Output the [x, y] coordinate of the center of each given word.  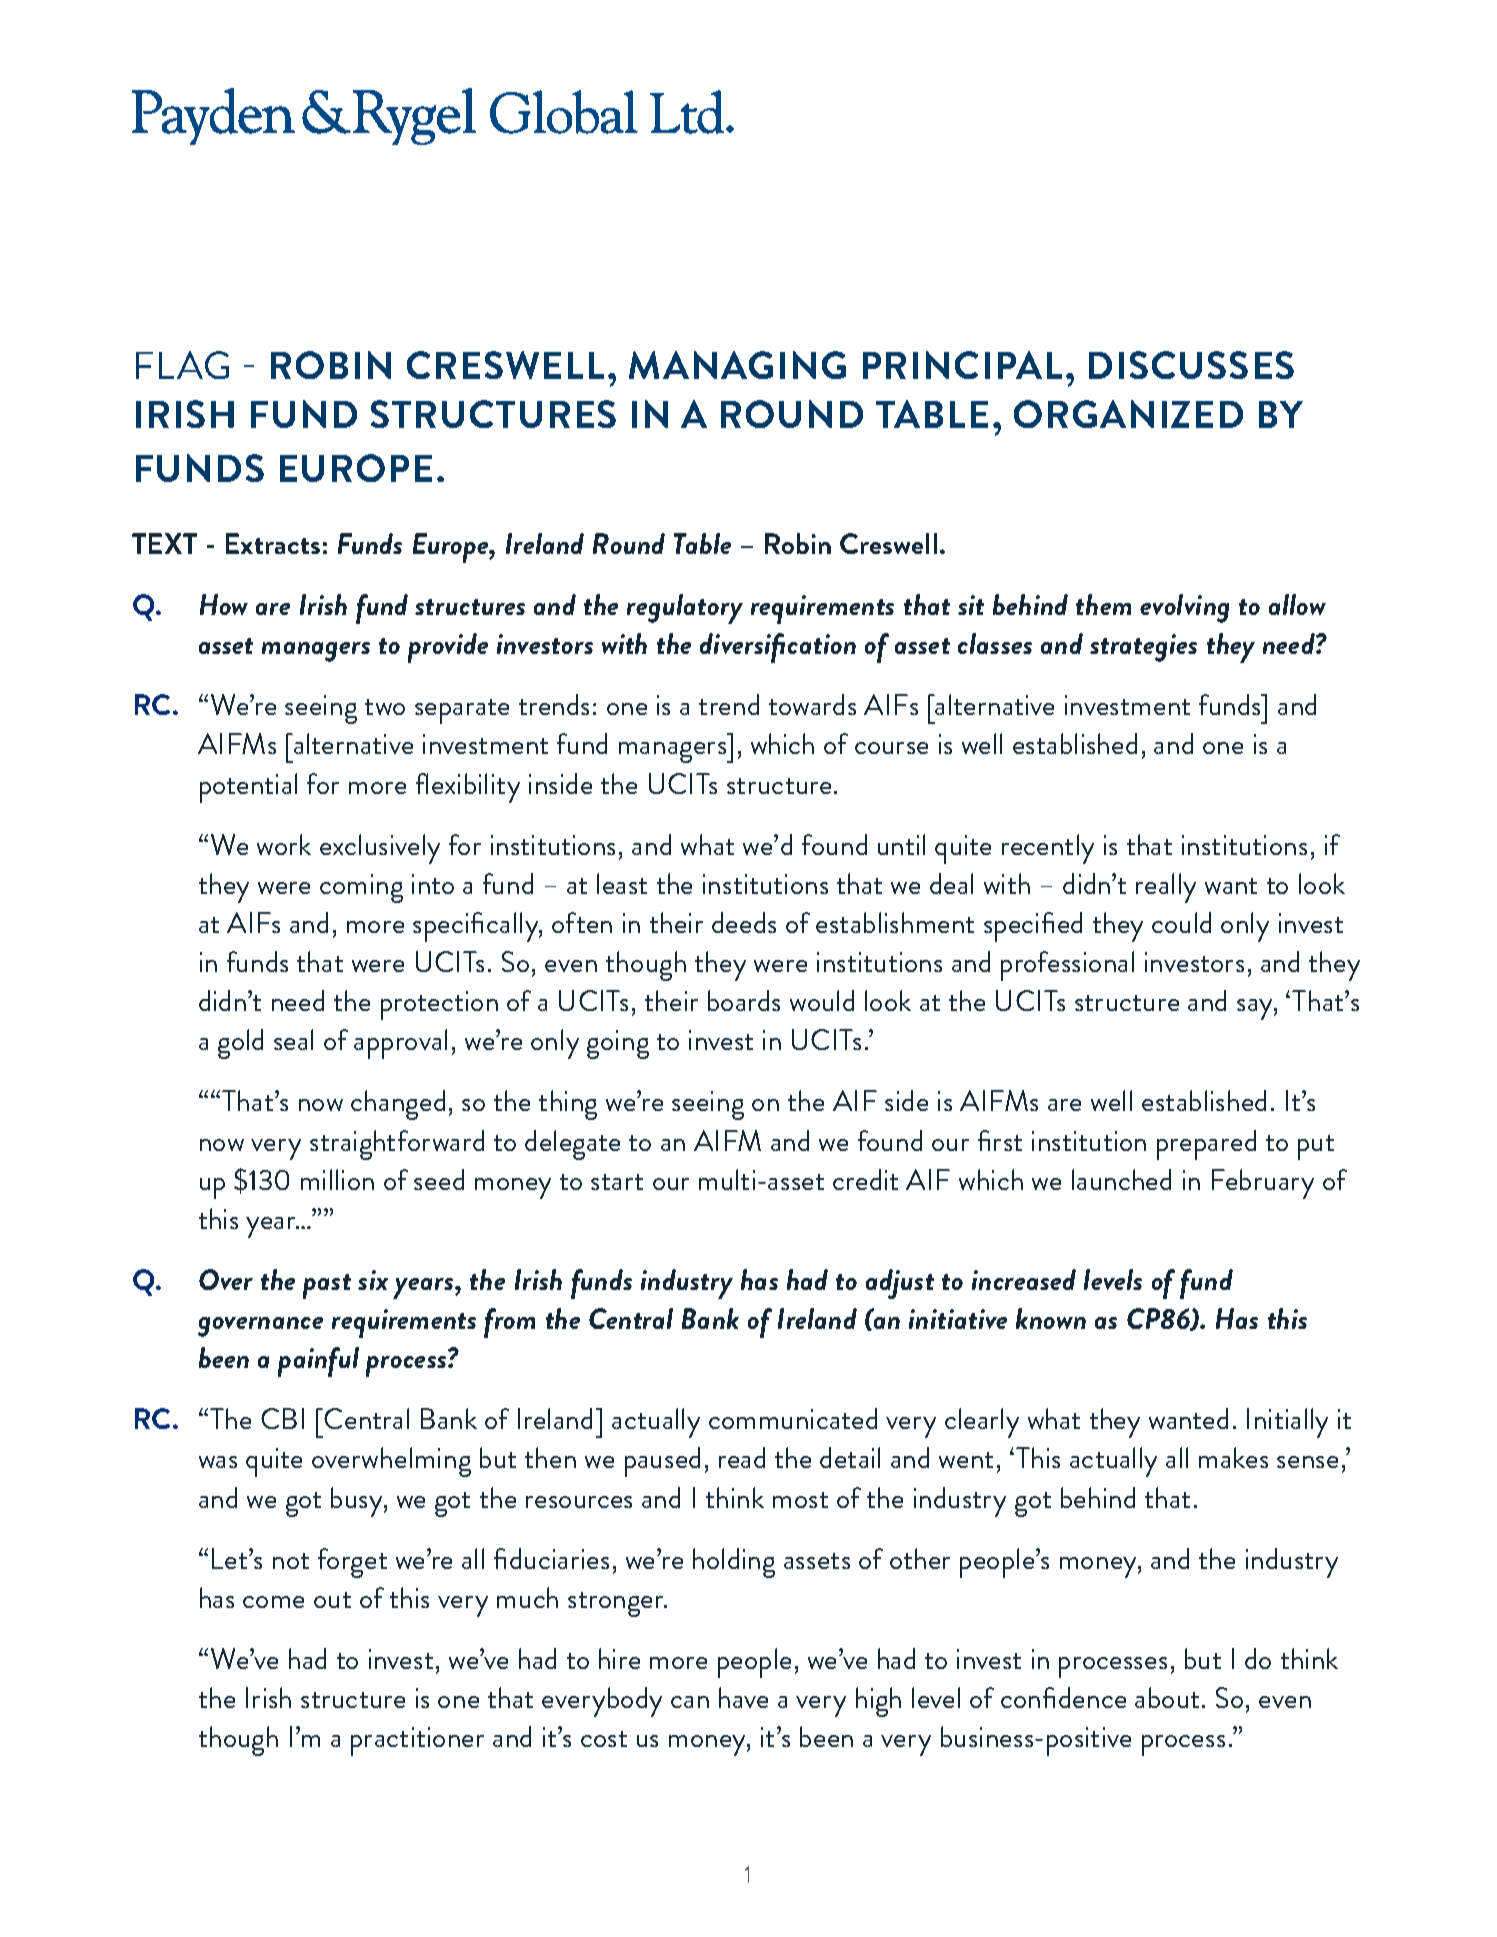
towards [812, 704]
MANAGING [737, 365]
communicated [793, 1418]
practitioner [417, 1741]
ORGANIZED [1128, 414]
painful [318, 1362]
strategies [1143, 648]
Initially [1287, 1423]
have [743, 1697]
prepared [1206, 1145]
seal [293, 1039]
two [385, 707]
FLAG [182, 365]
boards [744, 1000]
